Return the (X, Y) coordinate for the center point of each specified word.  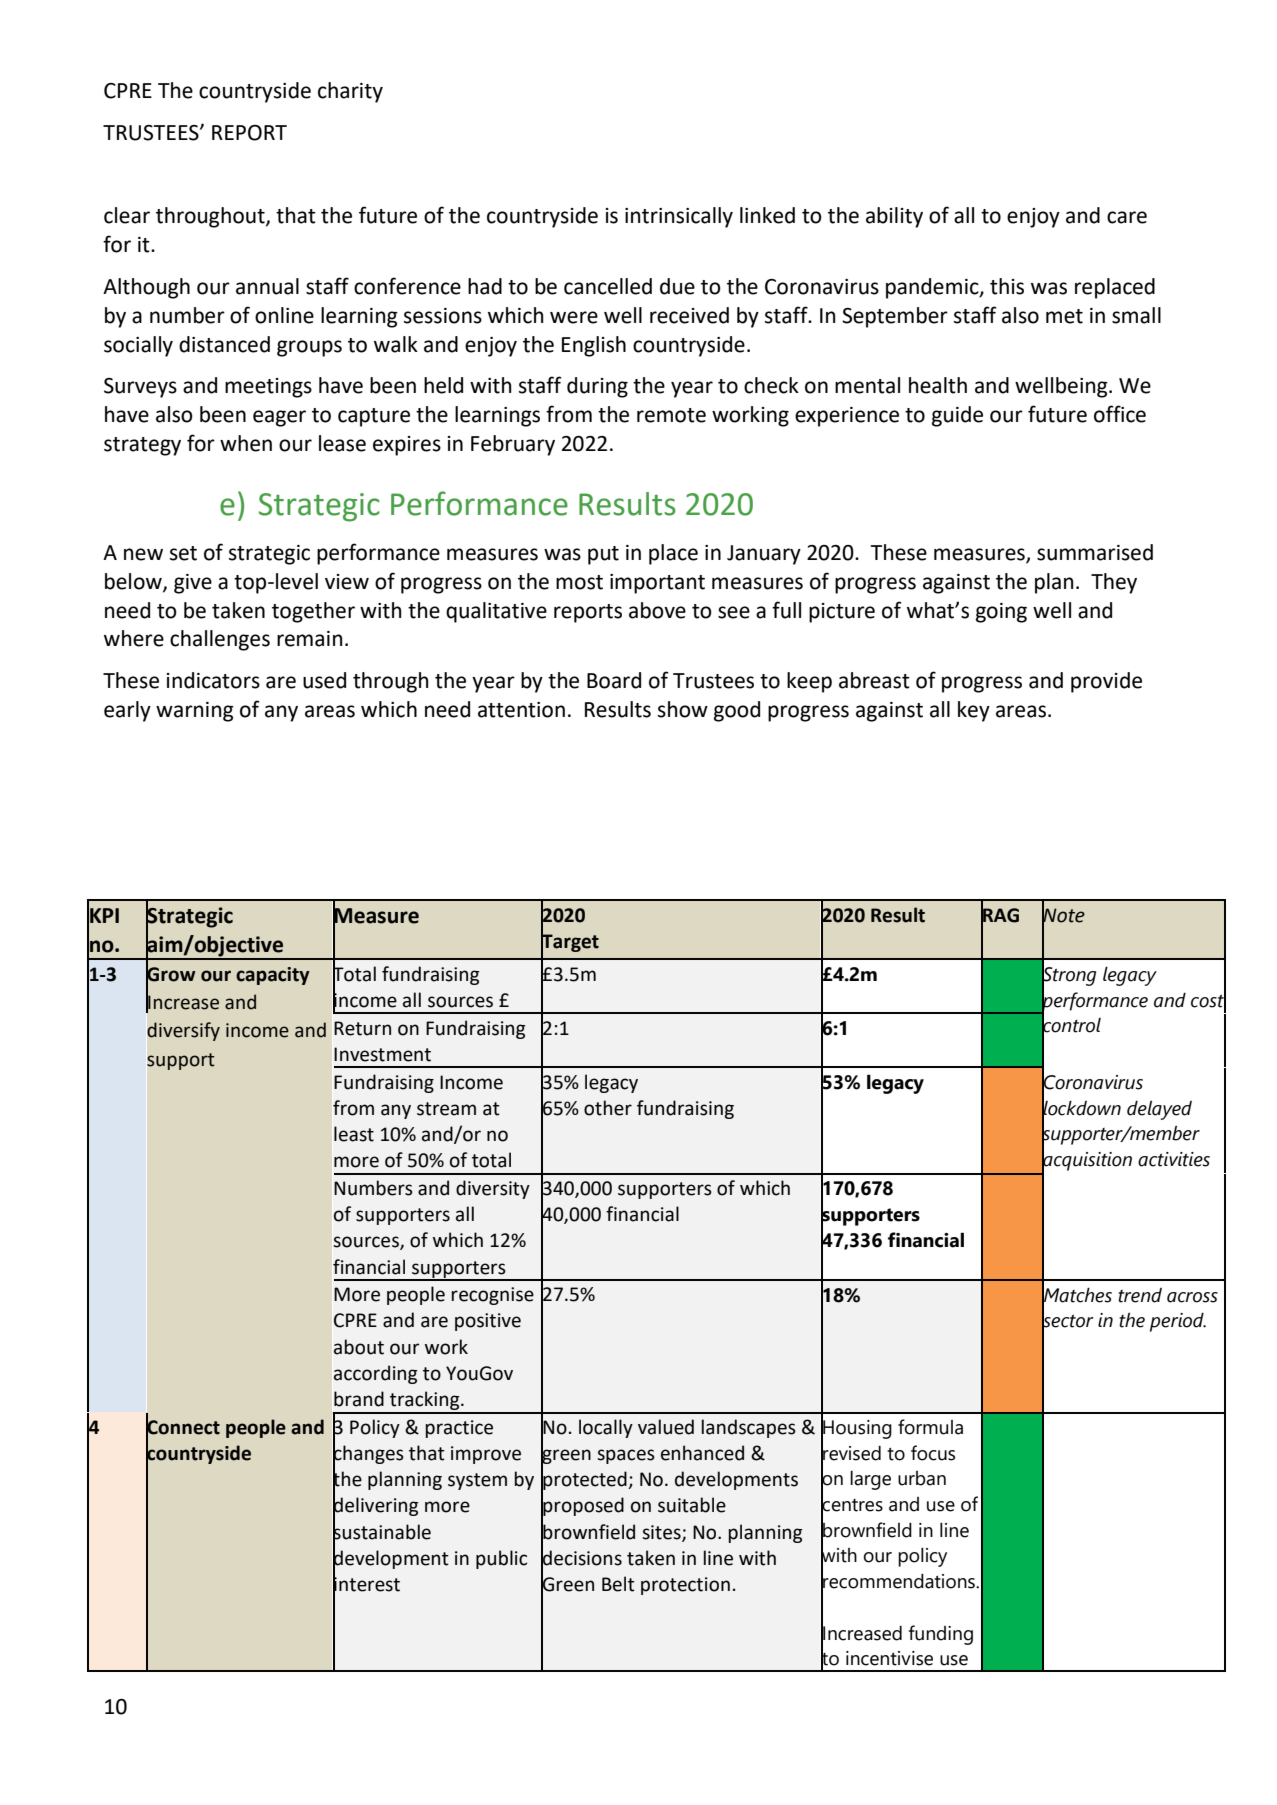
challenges (220, 640)
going (1001, 613)
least (354, 1134)
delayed (1159, 1110)
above (657, 610)
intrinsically (679, 217)
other (608, 1108)
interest (366, 1584)
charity (350, 92)
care (1127, 217)
